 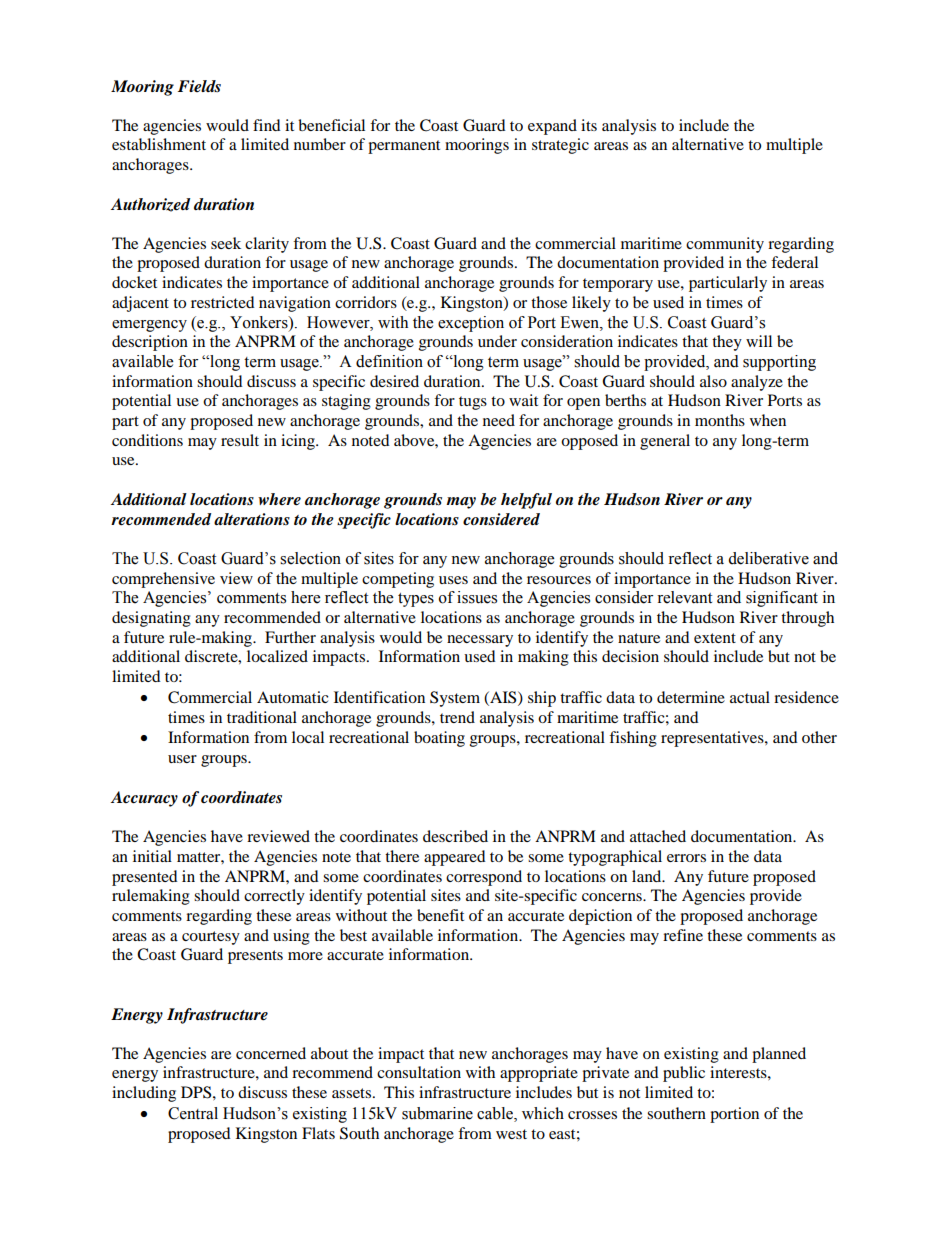 I want to click on expand, so click(x=552, y=127).
